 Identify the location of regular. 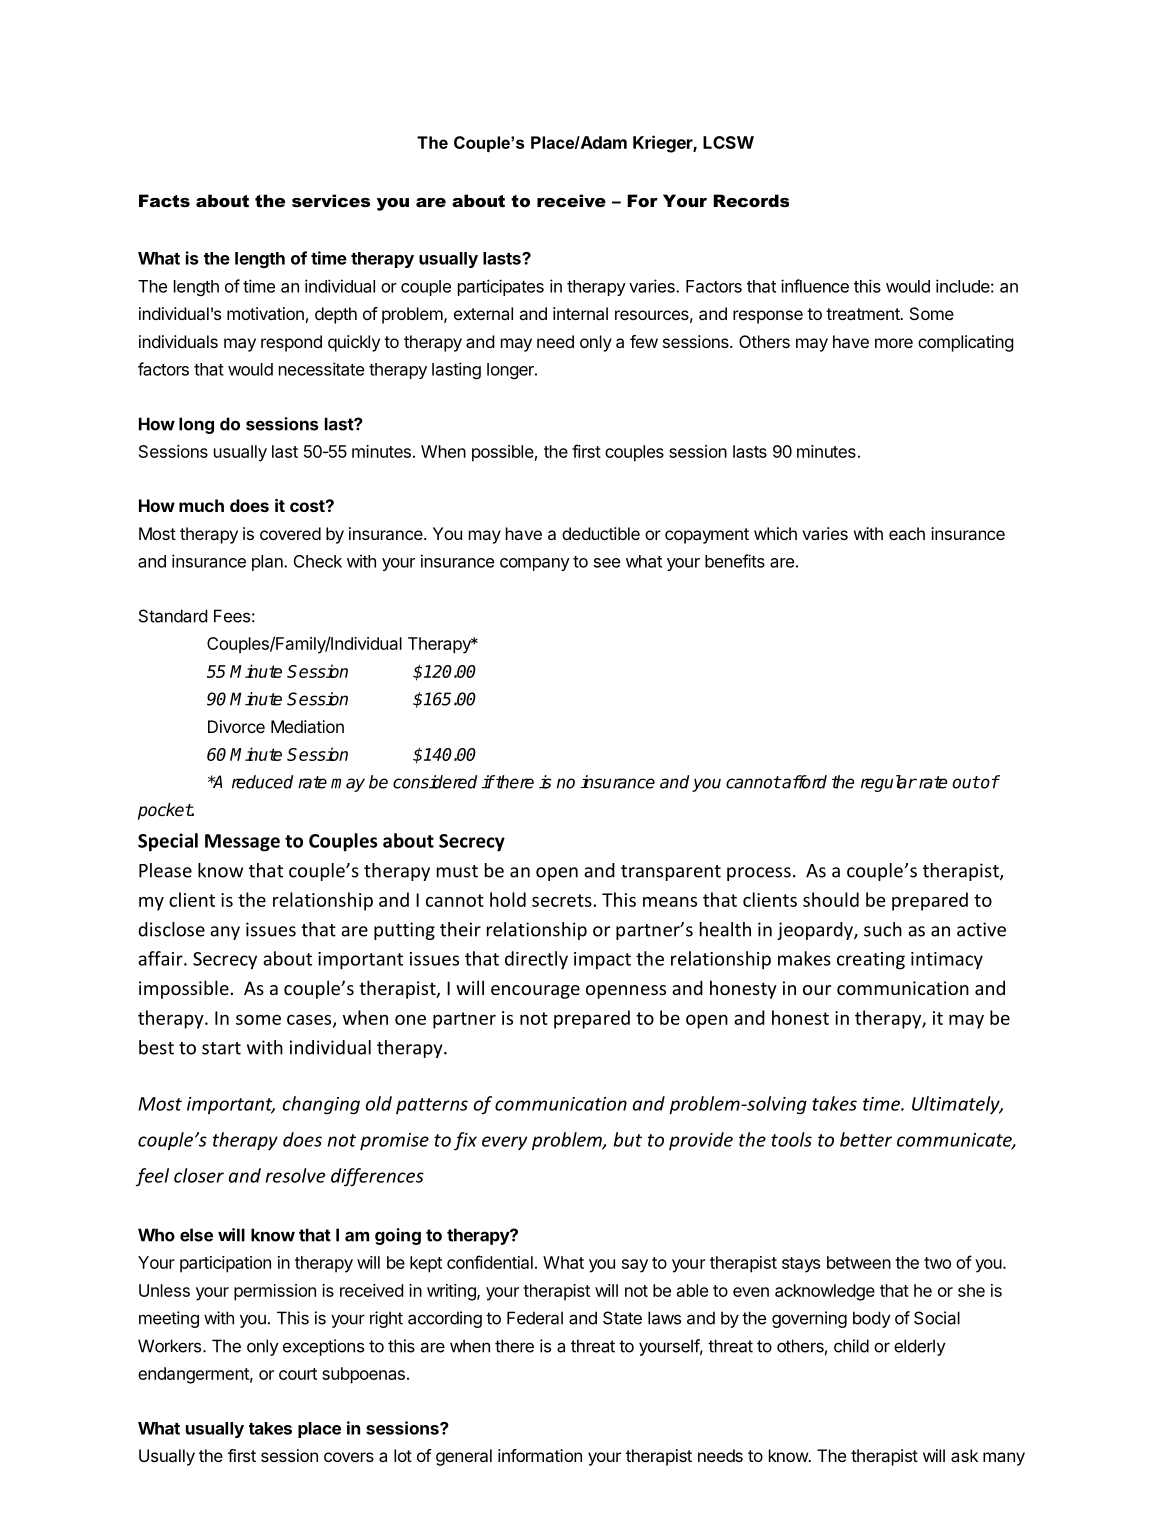
(889, 783).
